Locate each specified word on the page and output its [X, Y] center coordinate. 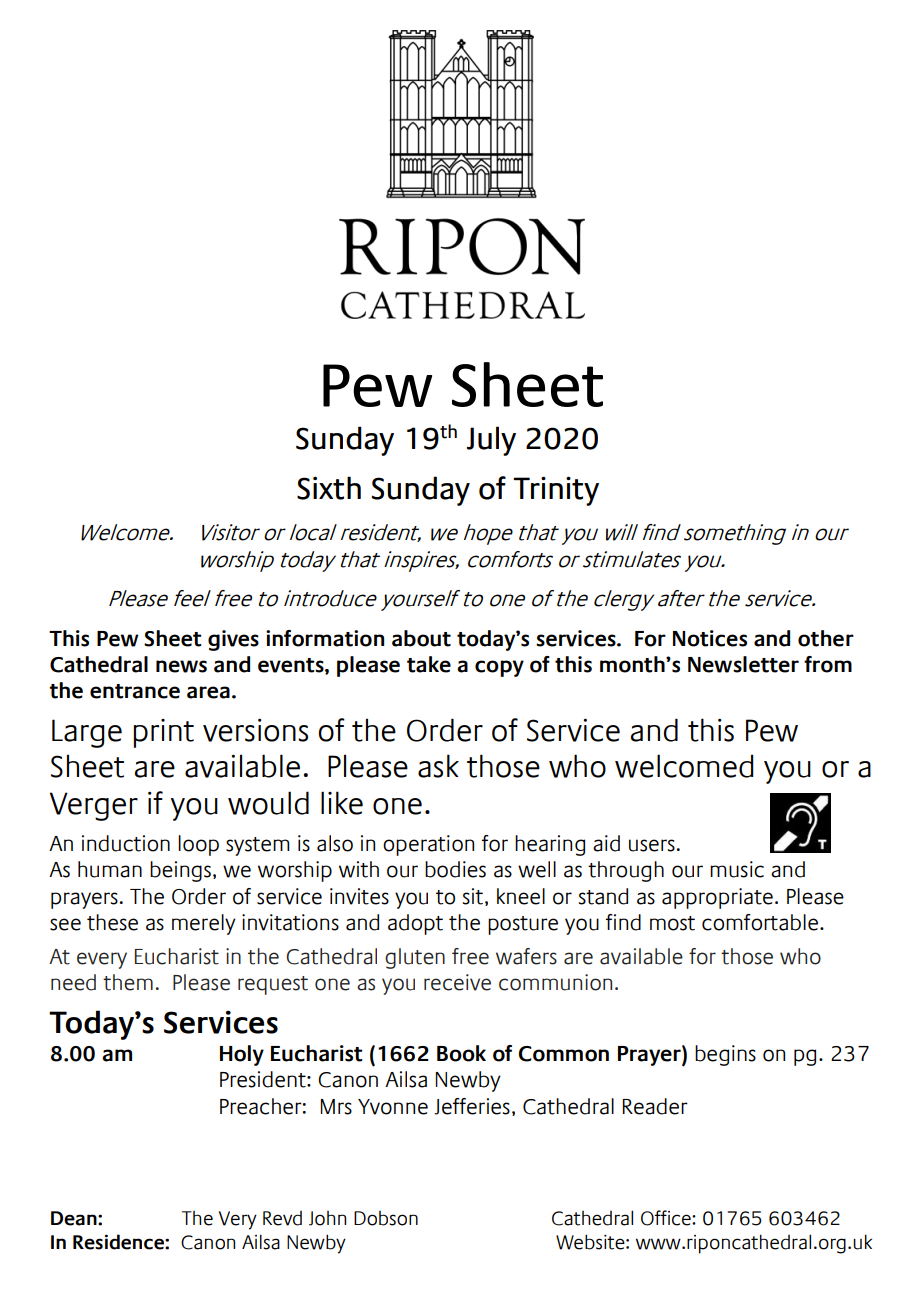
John [327, 1218]
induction [126, 843]
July [491, 441]
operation [428, 845]
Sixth [329, 488]
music [737, 869]
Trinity [556, 491]
